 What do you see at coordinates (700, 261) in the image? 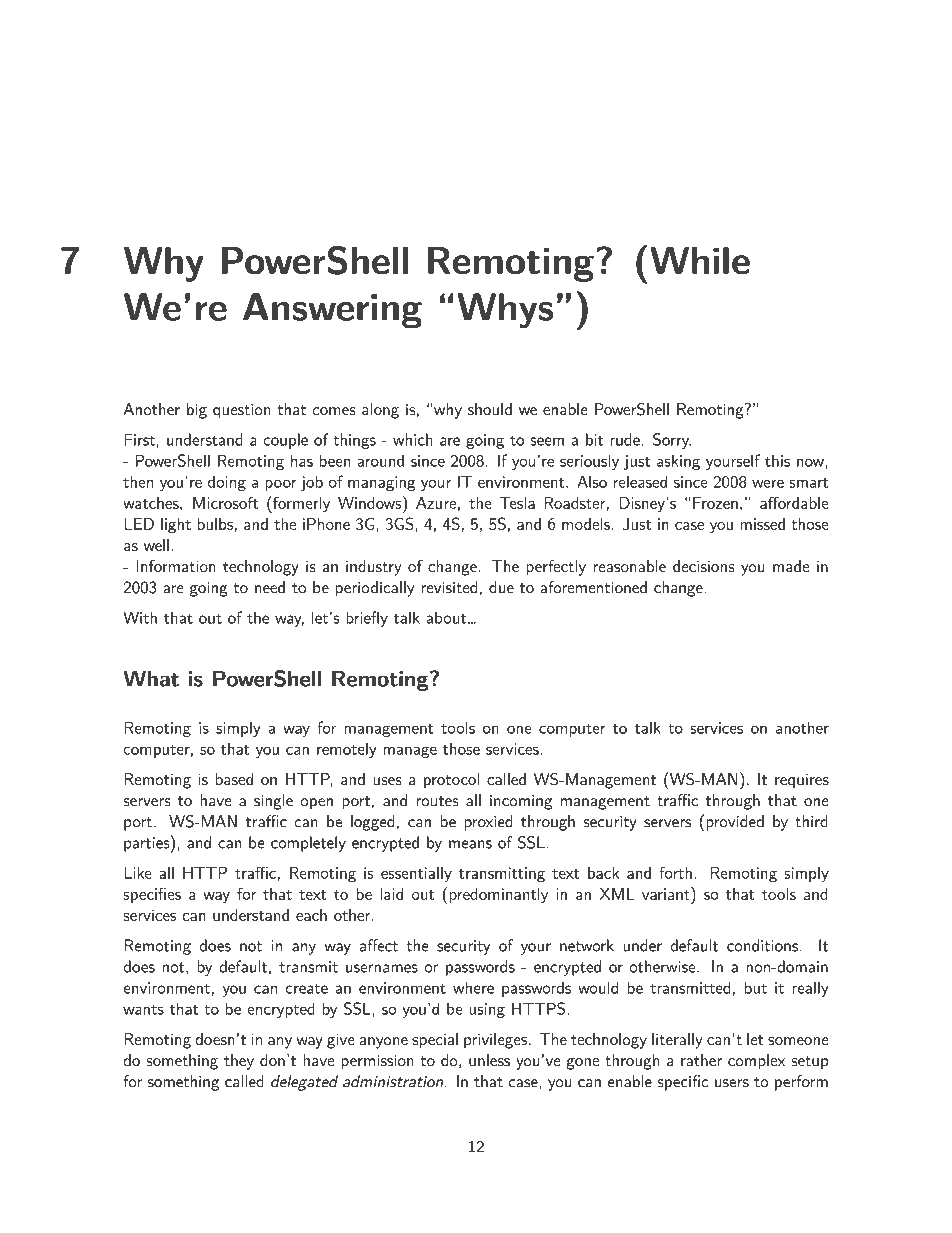
I see `While` at bounding box center [700, 261].
